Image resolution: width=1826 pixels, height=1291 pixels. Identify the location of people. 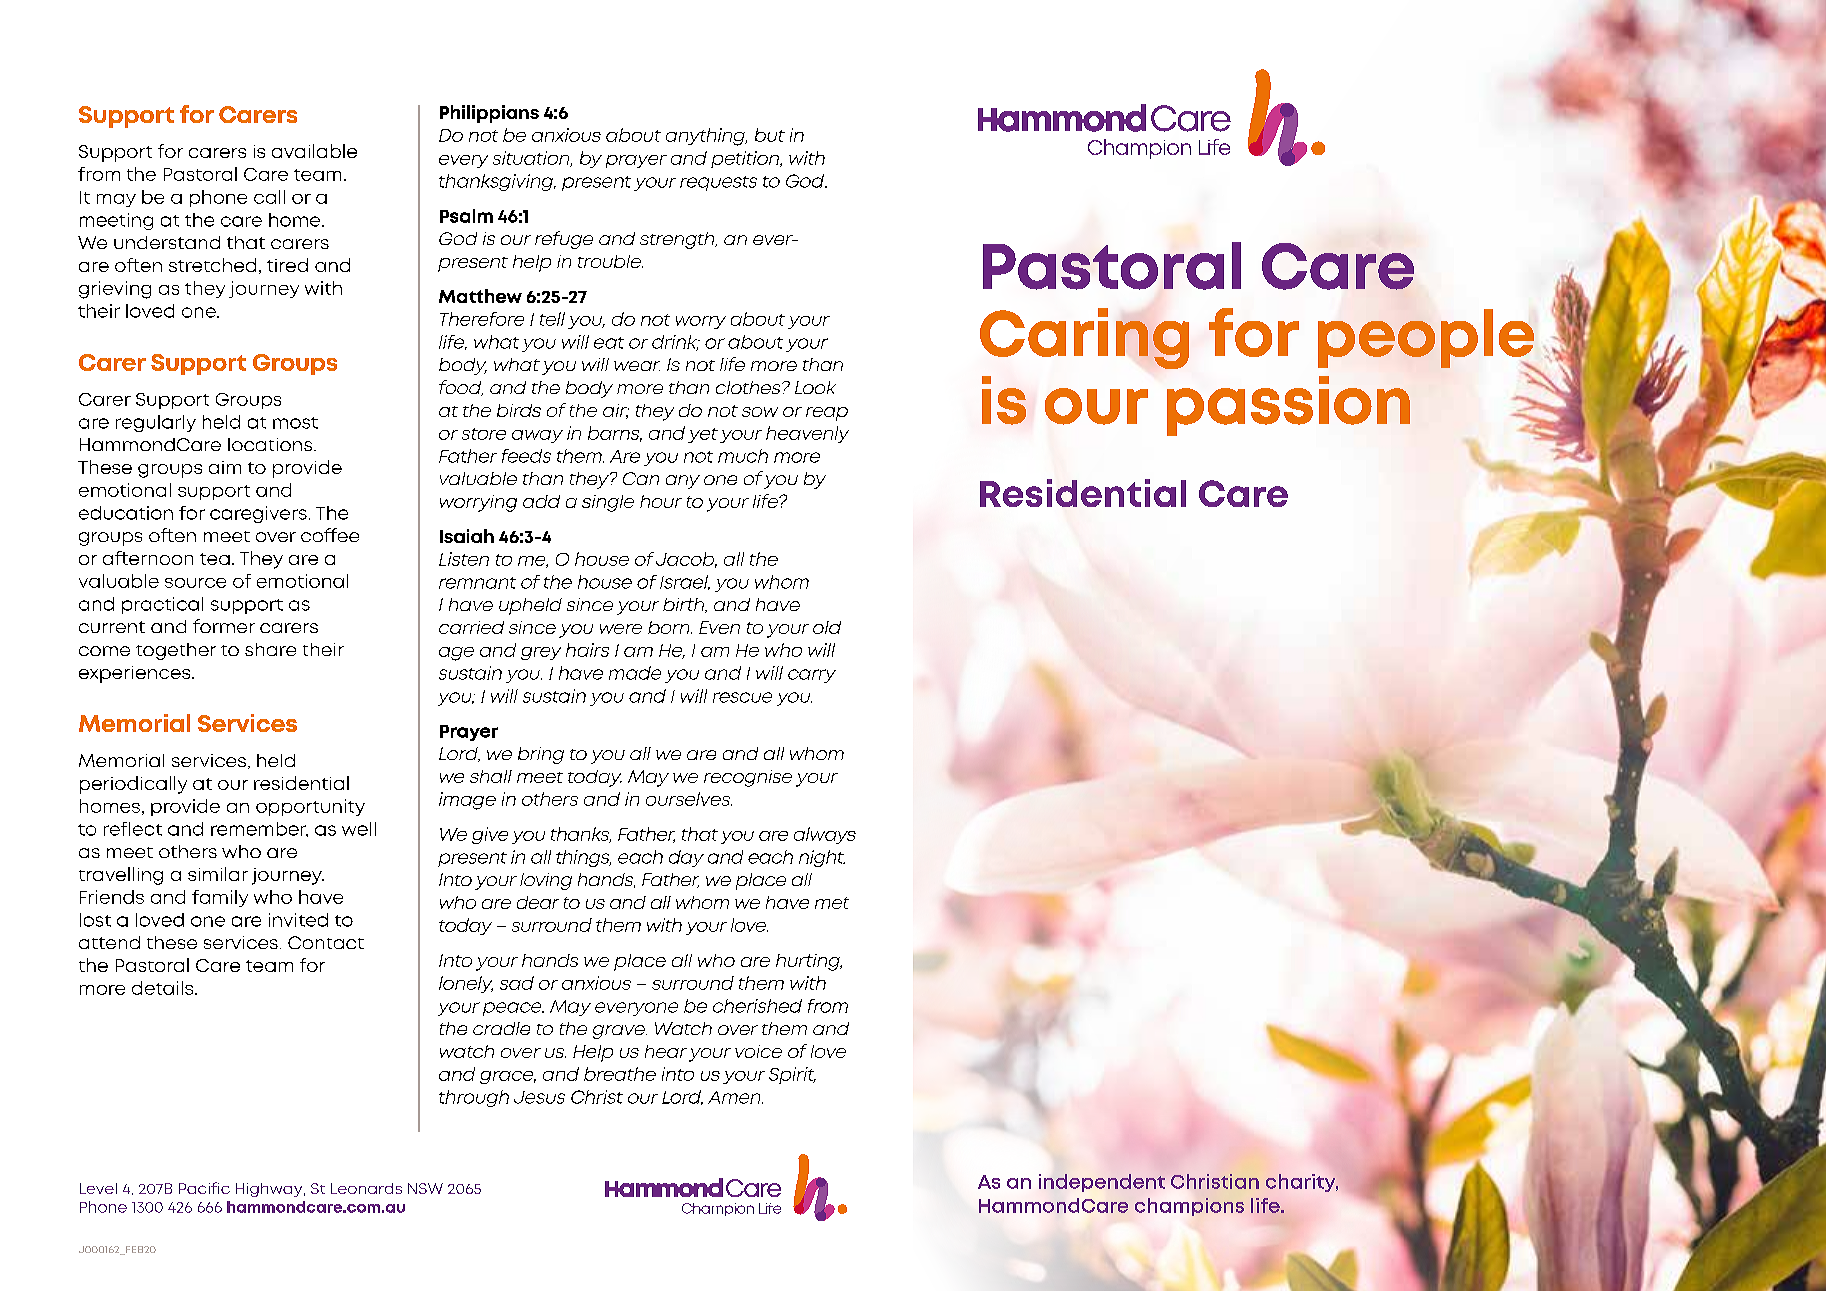
(1427, 340).
